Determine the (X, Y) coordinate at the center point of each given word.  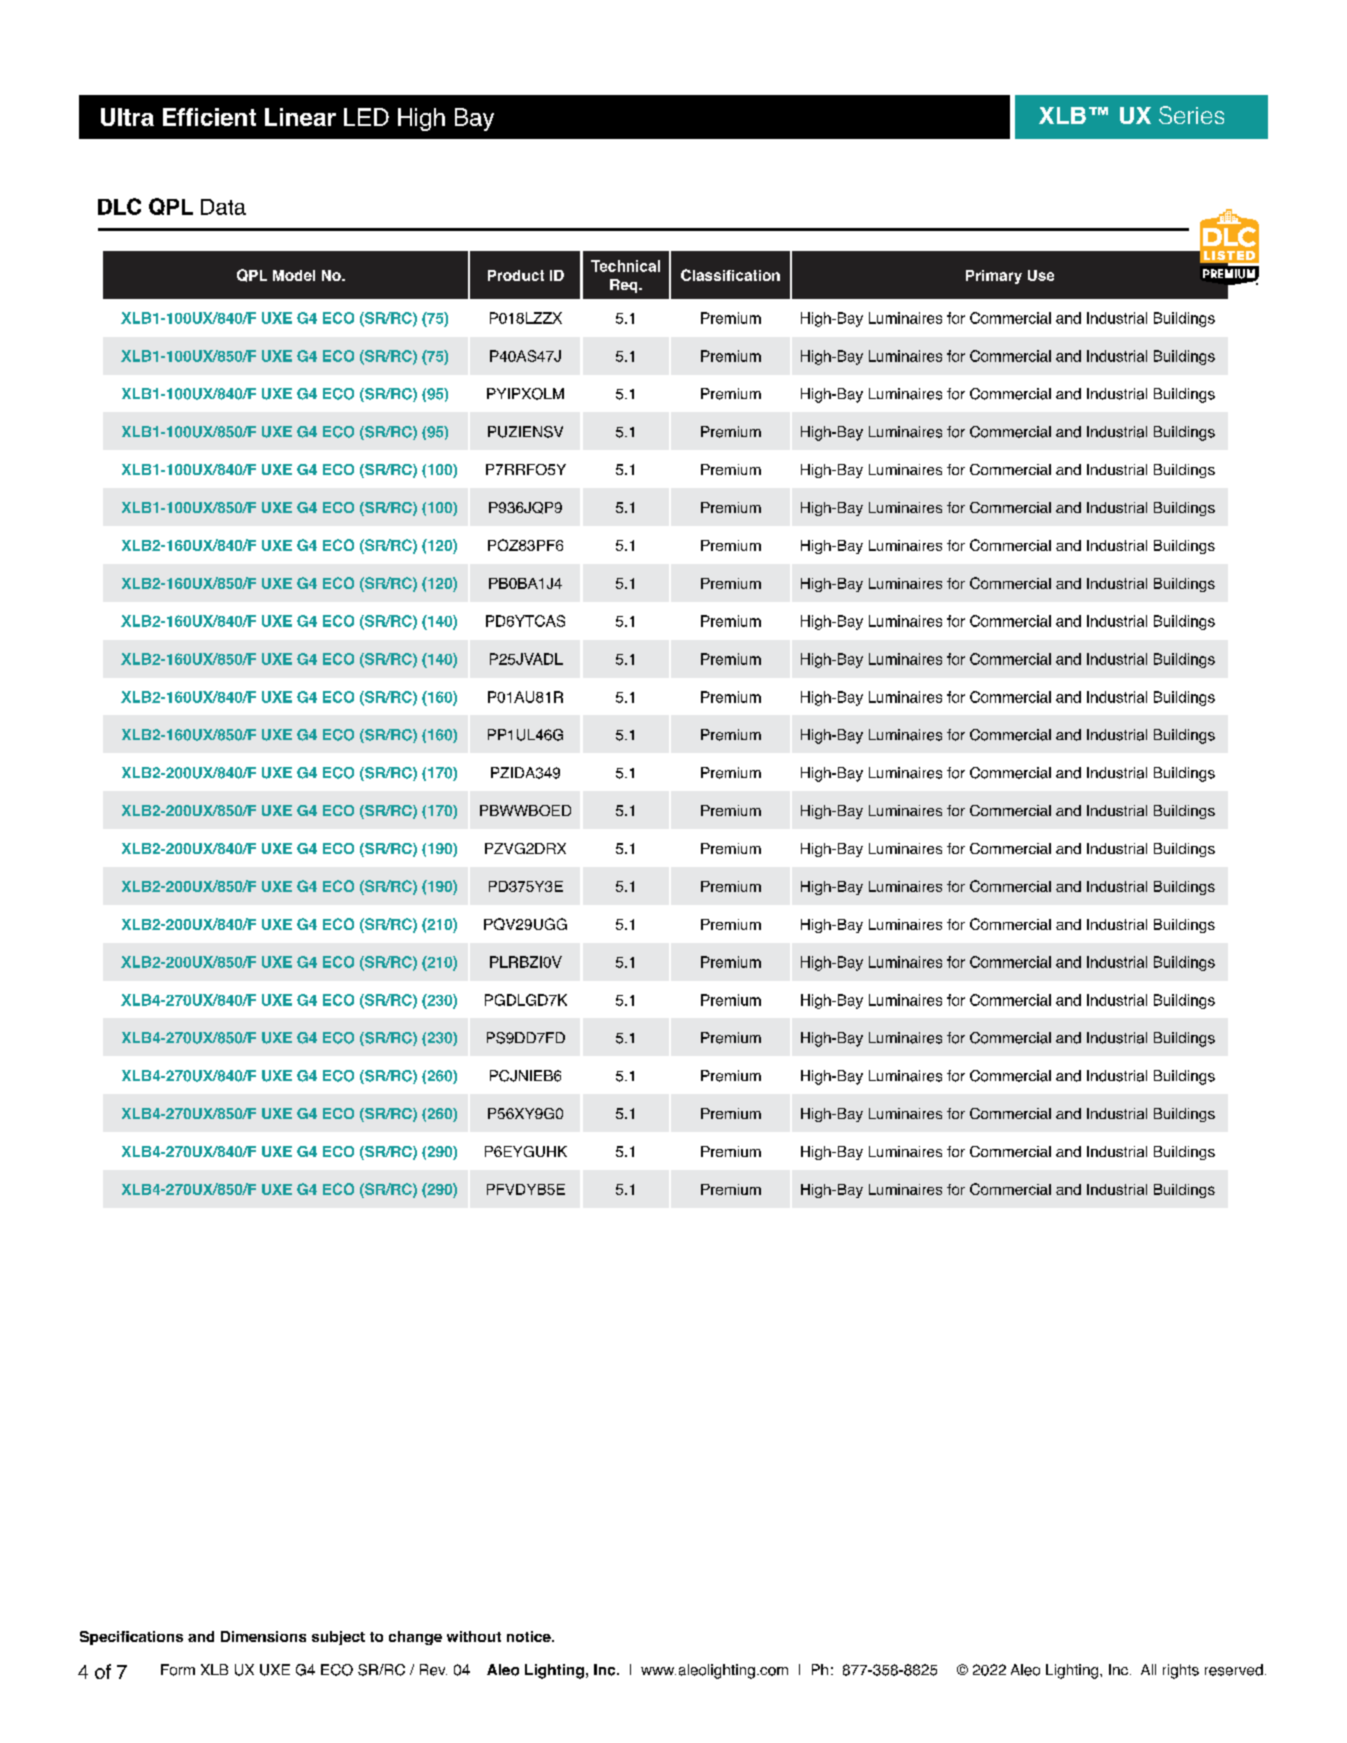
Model (294, 275)
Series (1191, 115)
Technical (625, 266)
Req (625, 286)
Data (223, 207)
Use (1041, 275)
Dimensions (263, 1636)
